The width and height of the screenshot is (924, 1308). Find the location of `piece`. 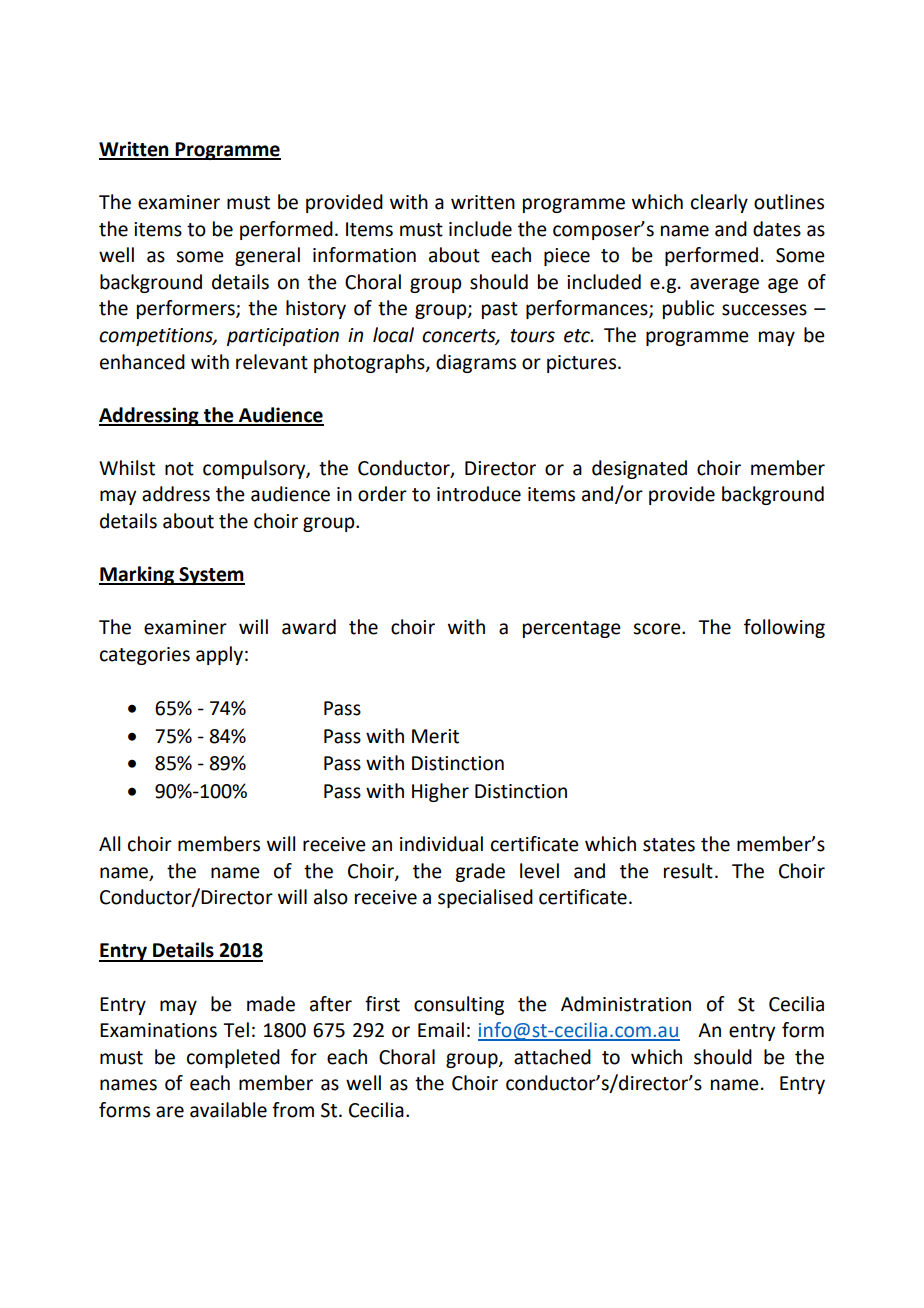

piece is located at coordinates (567, 257).
